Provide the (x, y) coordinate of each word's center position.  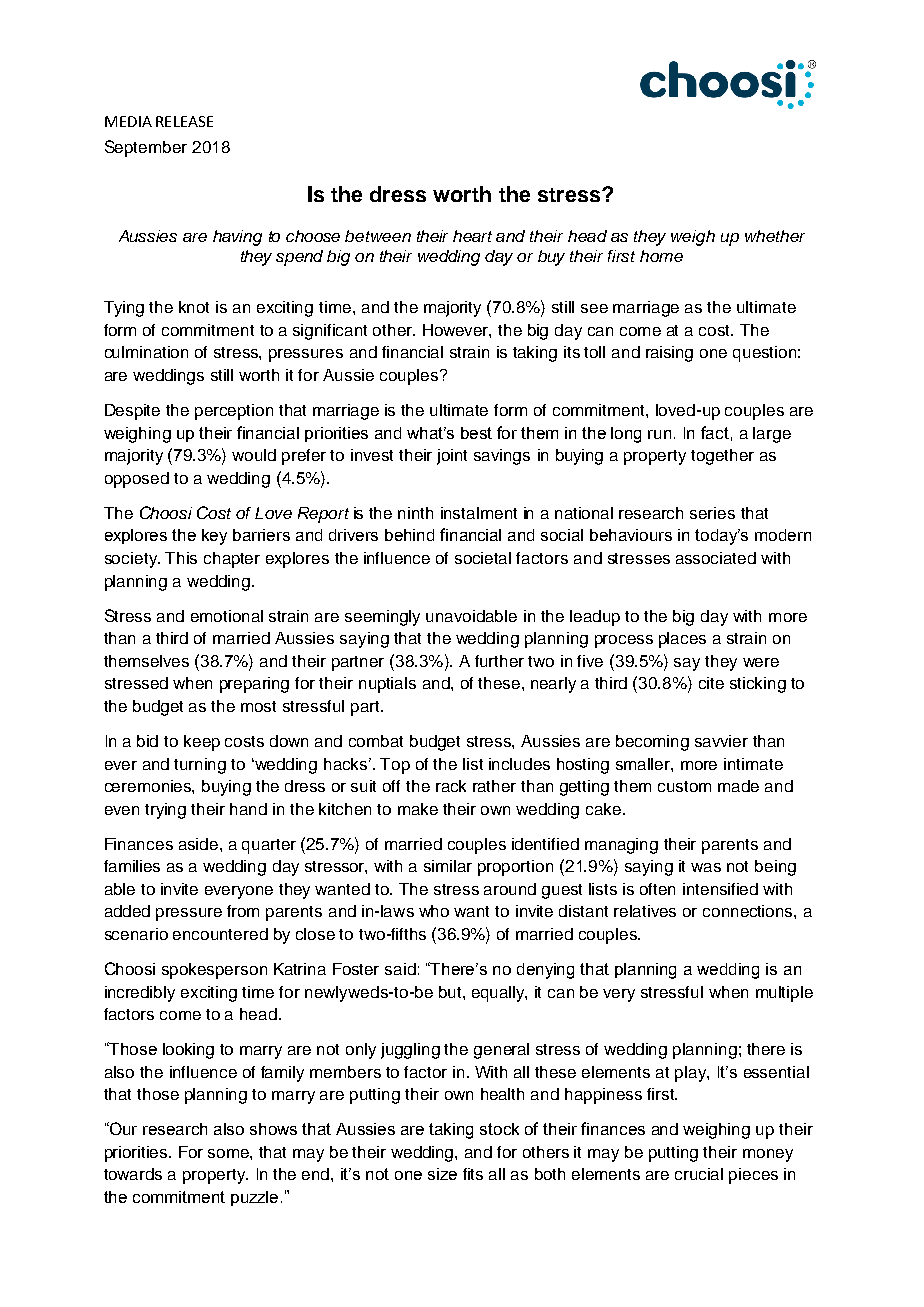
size (442, 1174)
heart (472, 236)
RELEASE (184, 121)
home (661, 256)
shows (273, 1129)
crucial (699, 1174)
